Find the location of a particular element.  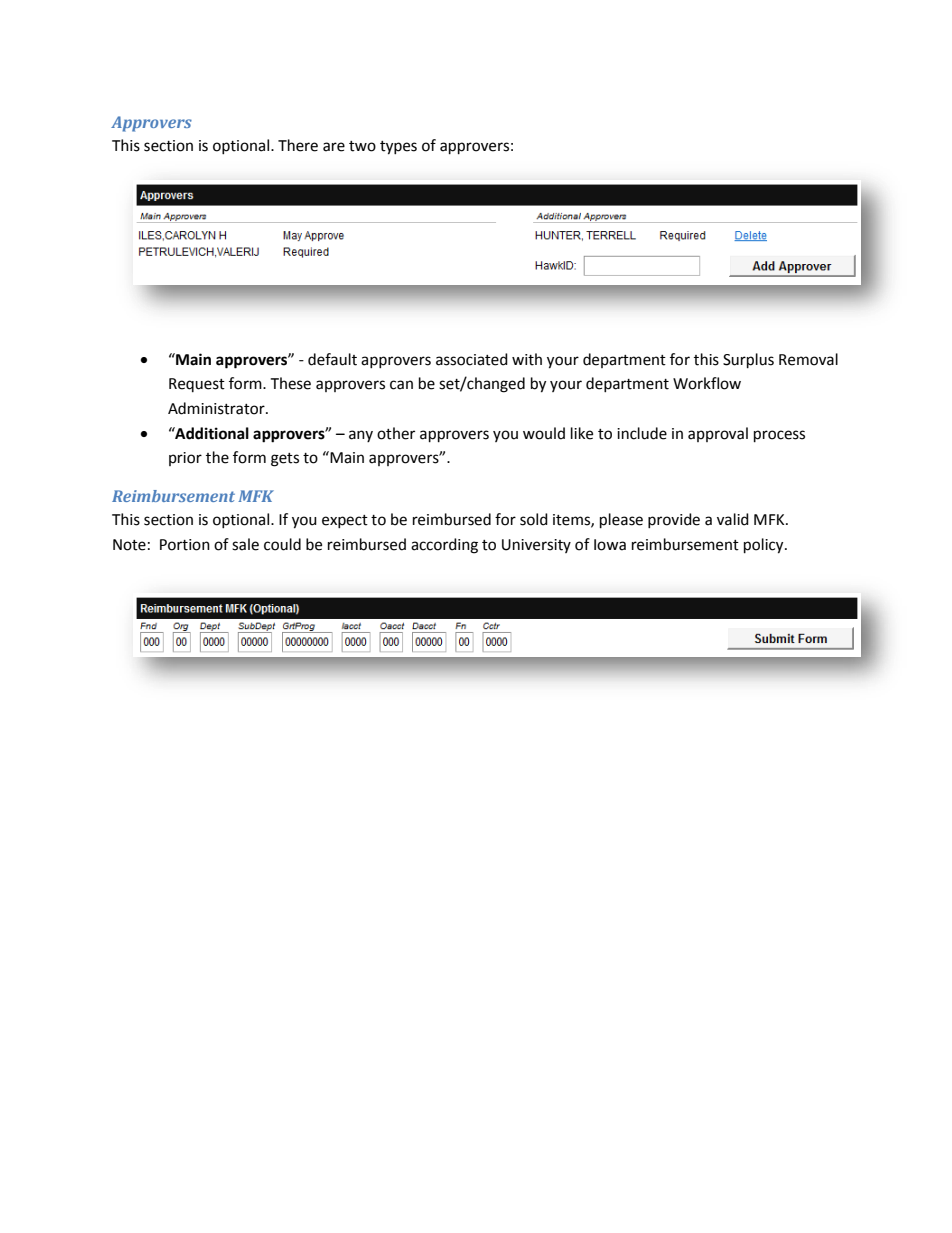

two is located at coordinates (362, 146).
